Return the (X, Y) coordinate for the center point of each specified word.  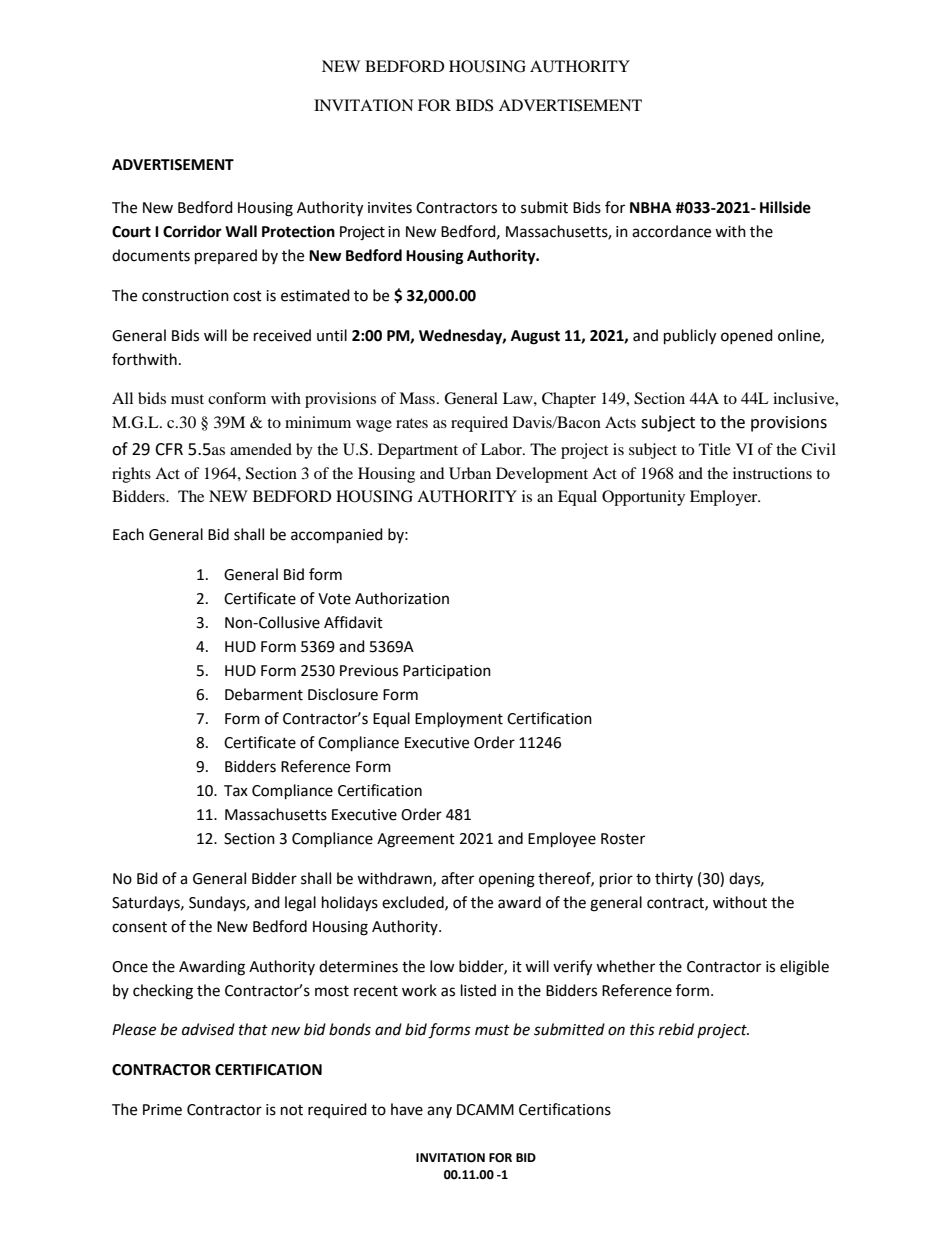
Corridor (192, 231)
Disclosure (343, 694)
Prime (162, 1110)
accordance (671, 231)
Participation (447, 672)
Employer (725, 498)
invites (390, 208)
